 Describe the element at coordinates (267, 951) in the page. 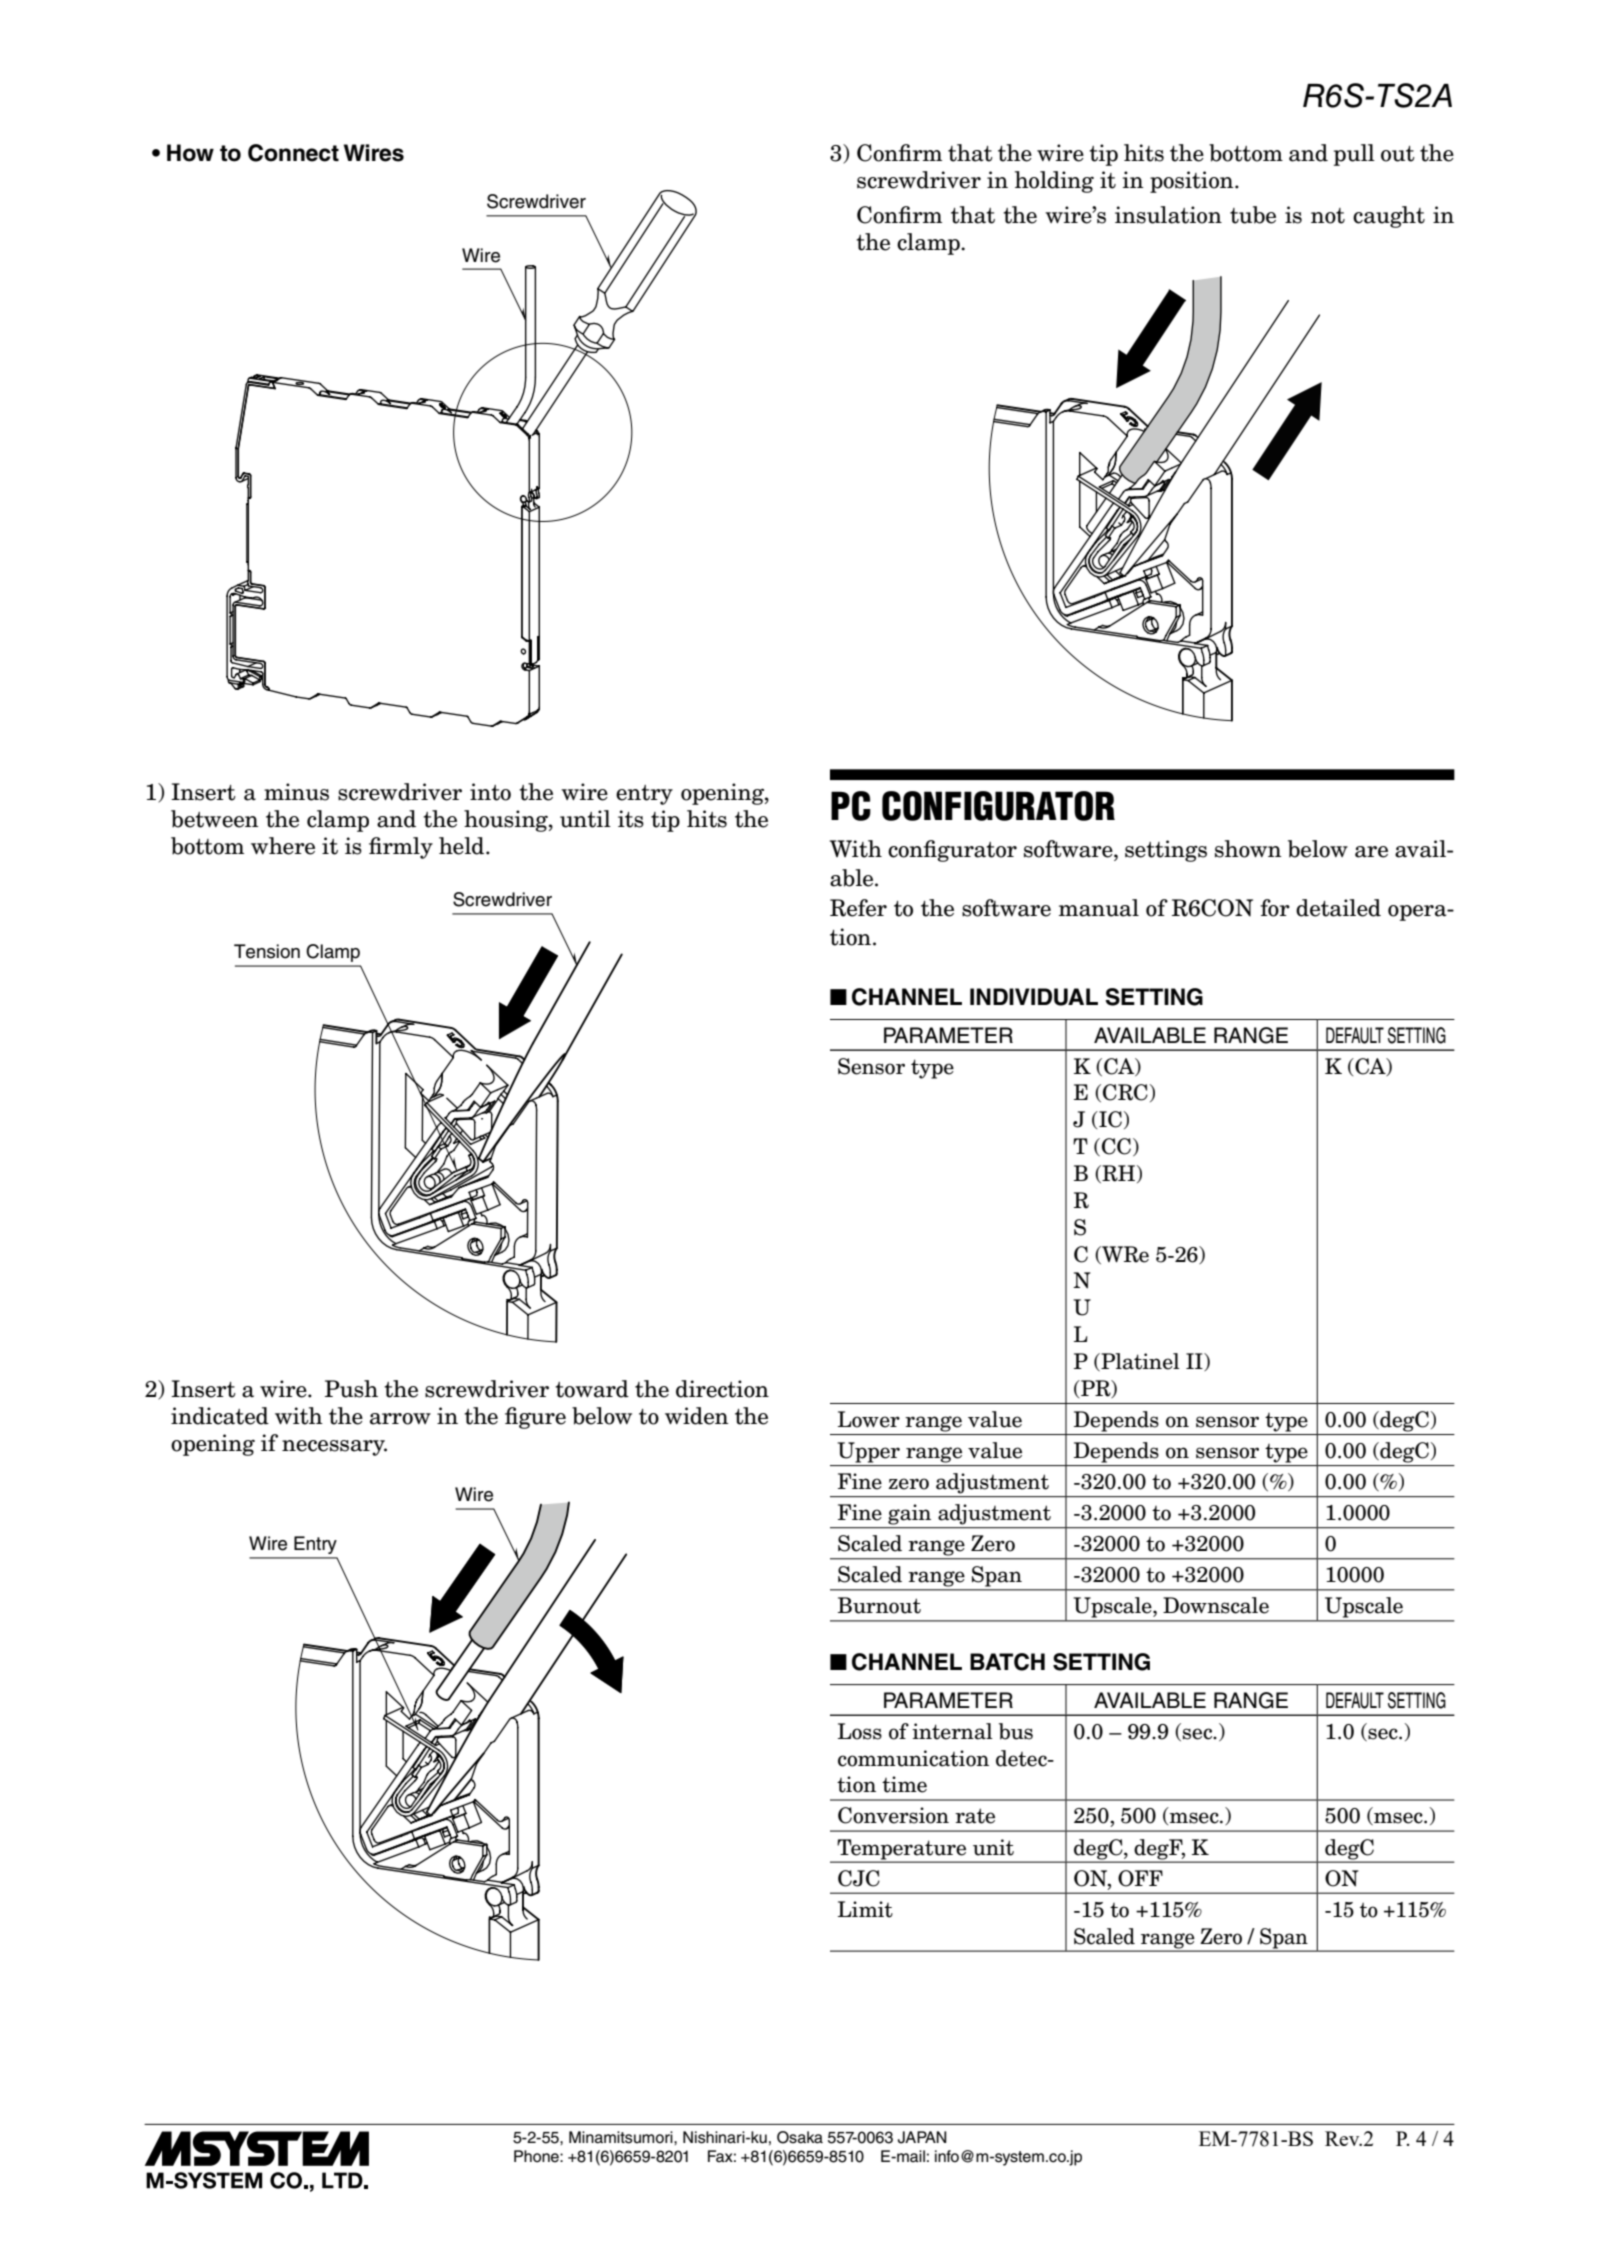

I see `Tension` at that location.
